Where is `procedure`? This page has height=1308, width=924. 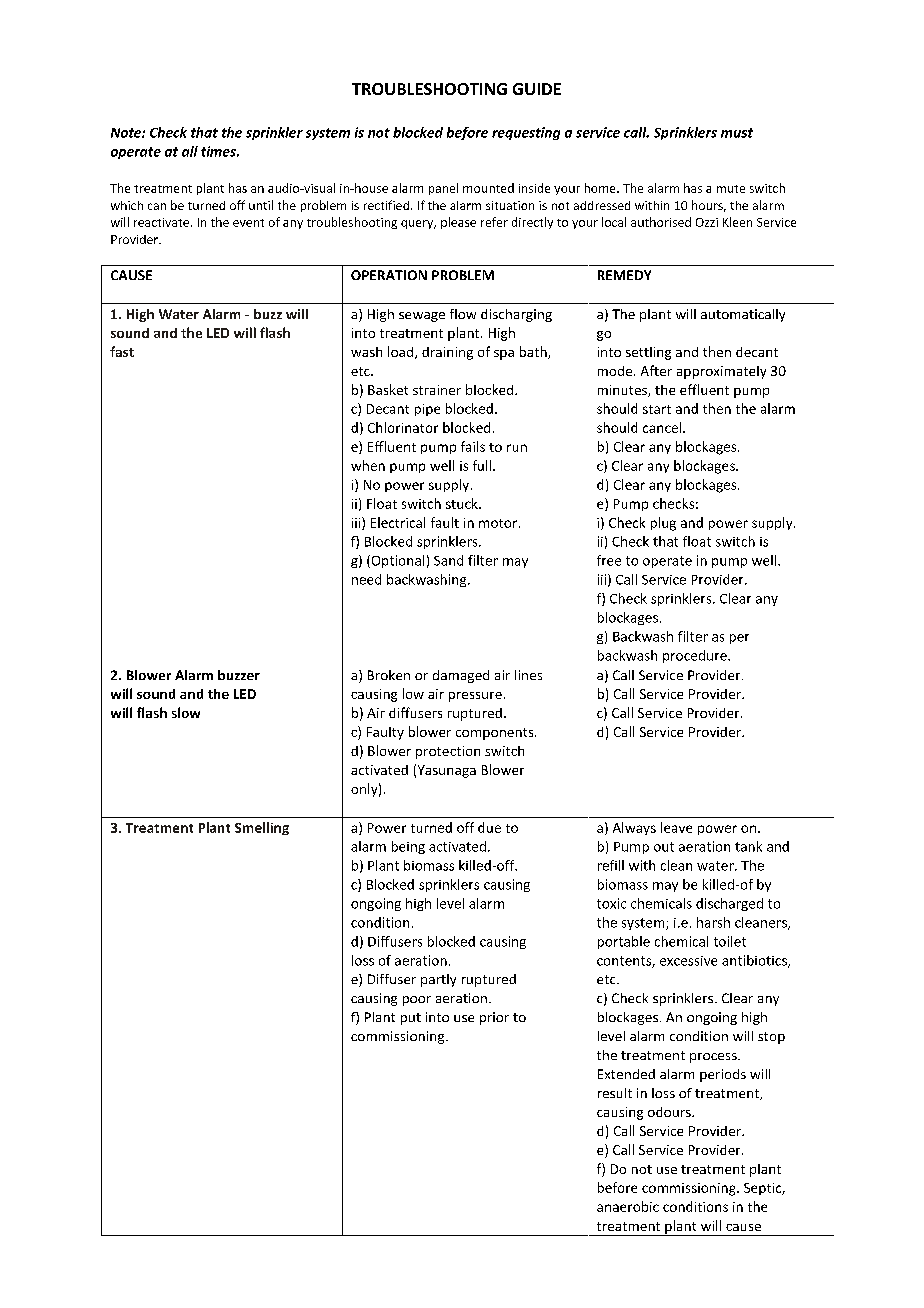
procedure is located at coordinates (696, 656).
